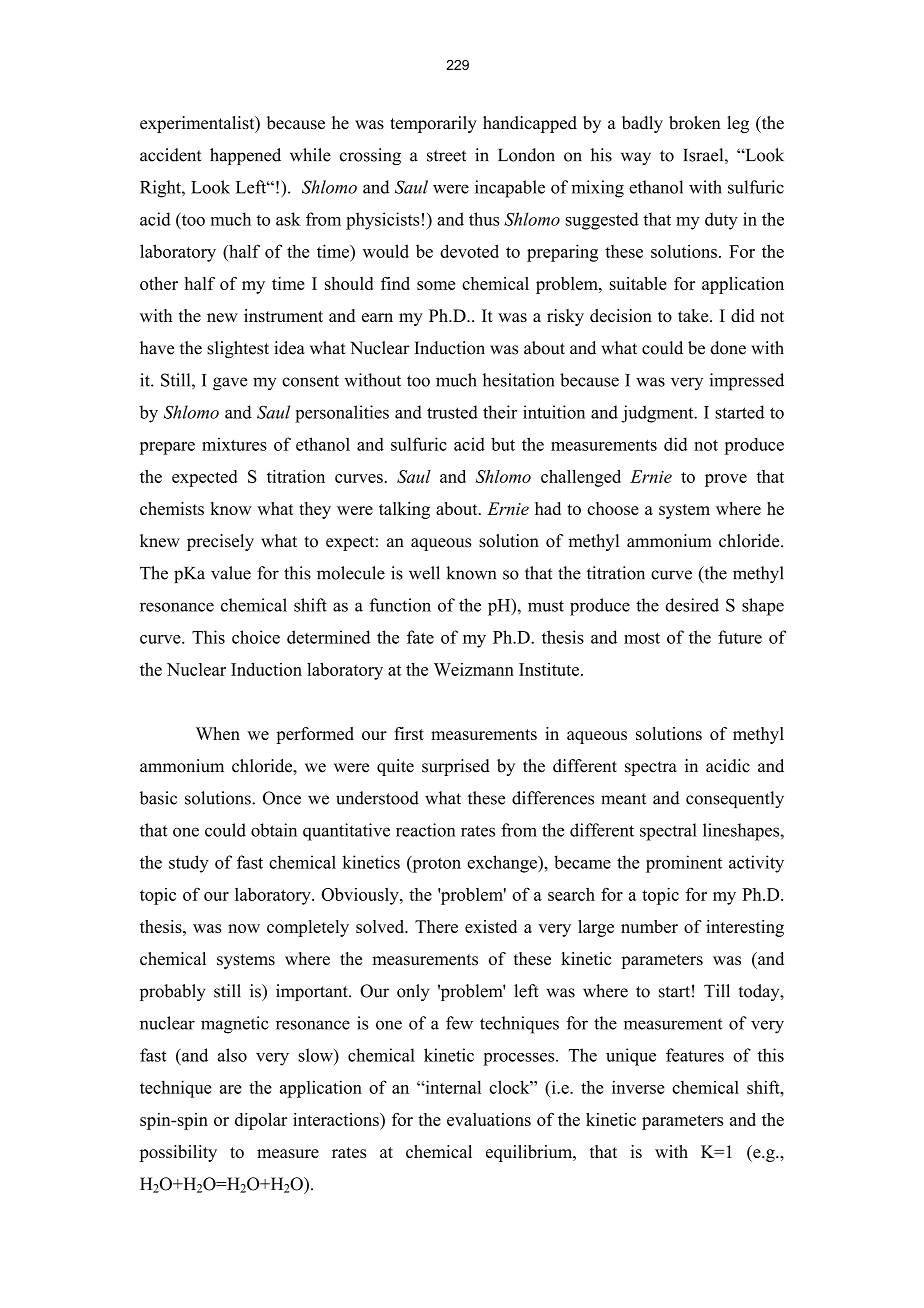  Describe the element at coordinates (695, 123) in the screenshot. I see `broken` at that location.
